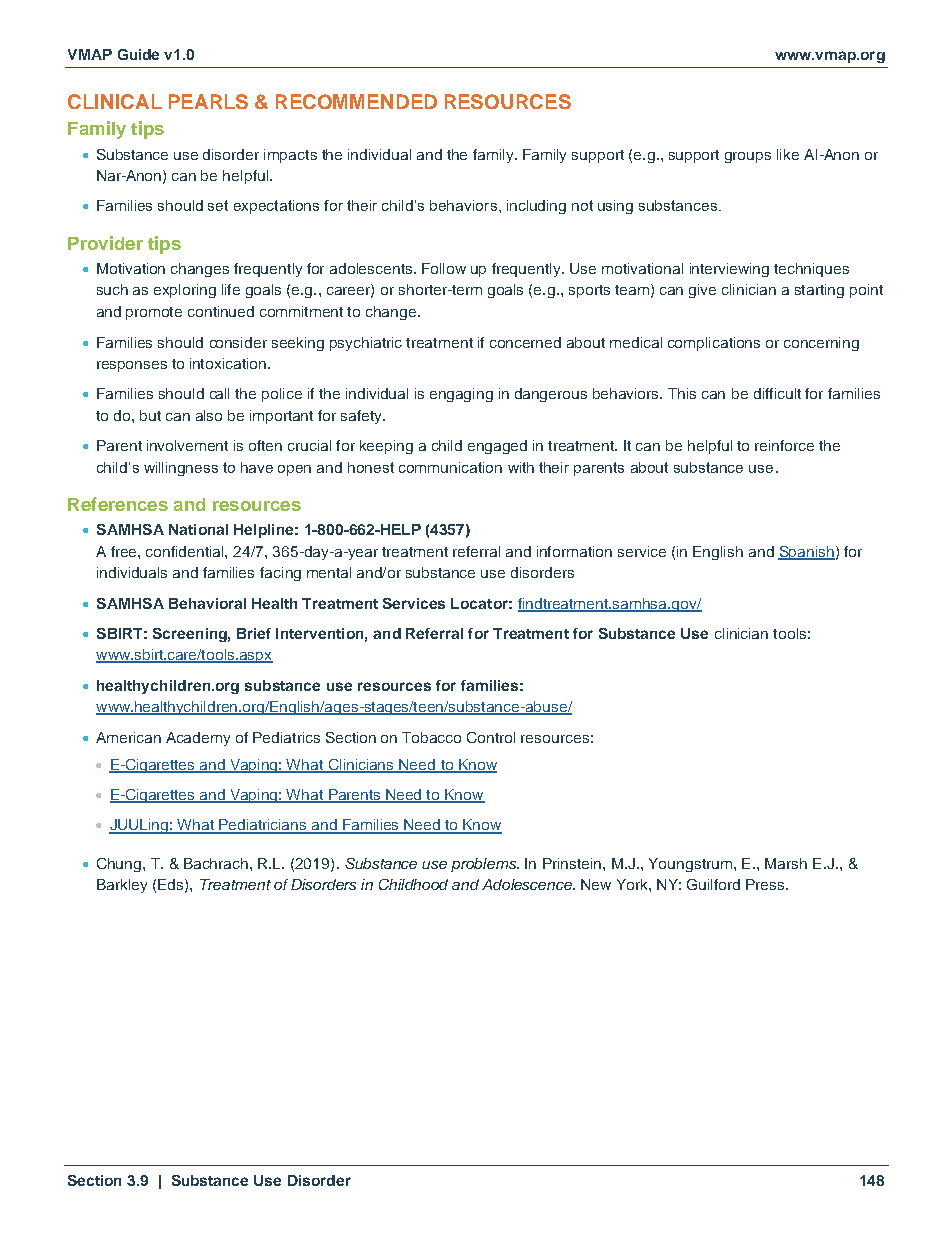 The height and width of the image is (1233, 952). I want to click on like, so click(788, 154).
